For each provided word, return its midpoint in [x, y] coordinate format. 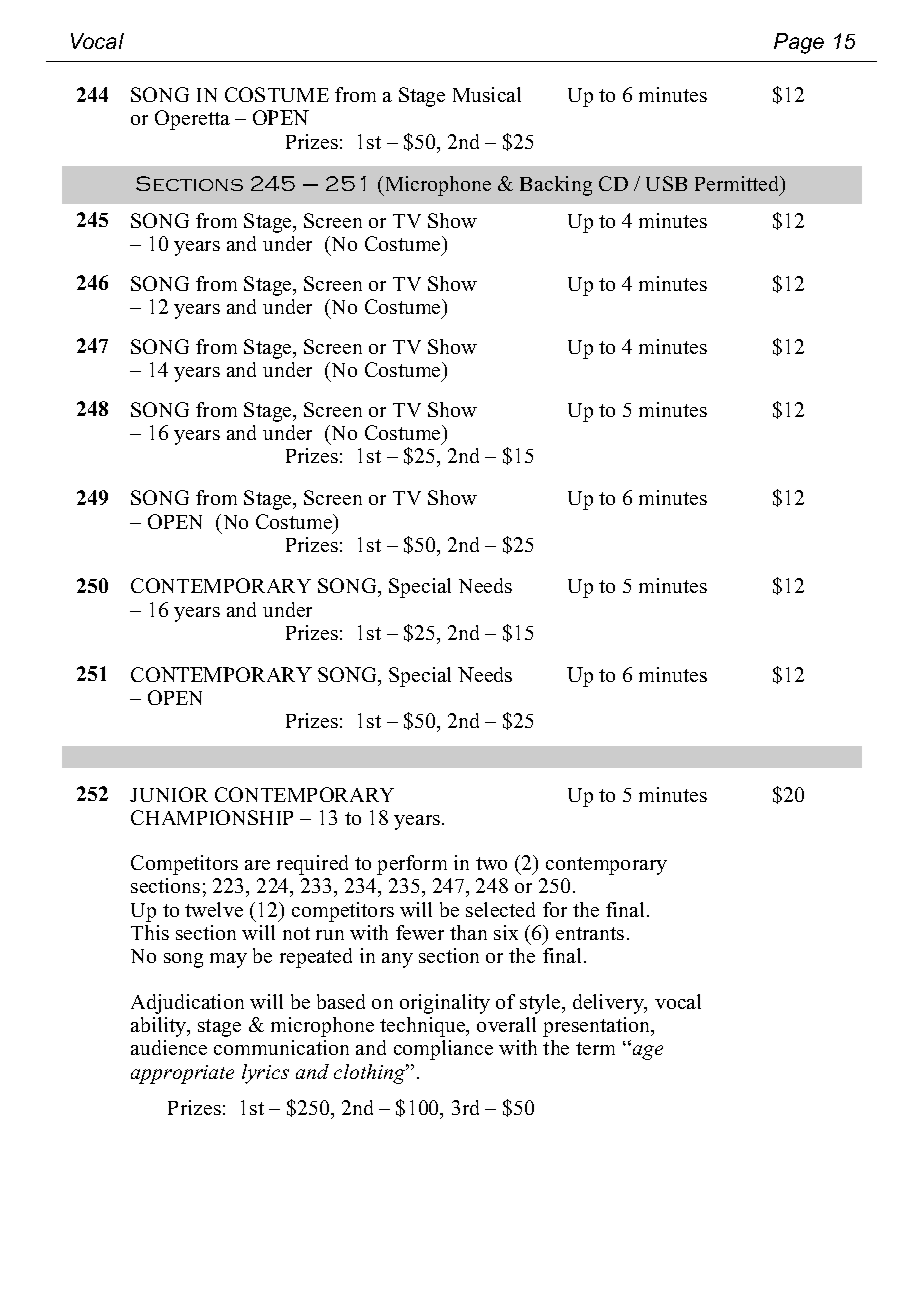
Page [799, 43]
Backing [556, 186]
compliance [443, 1050]
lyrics [265, 1074]
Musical [487, 94]
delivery [609, 1004]
